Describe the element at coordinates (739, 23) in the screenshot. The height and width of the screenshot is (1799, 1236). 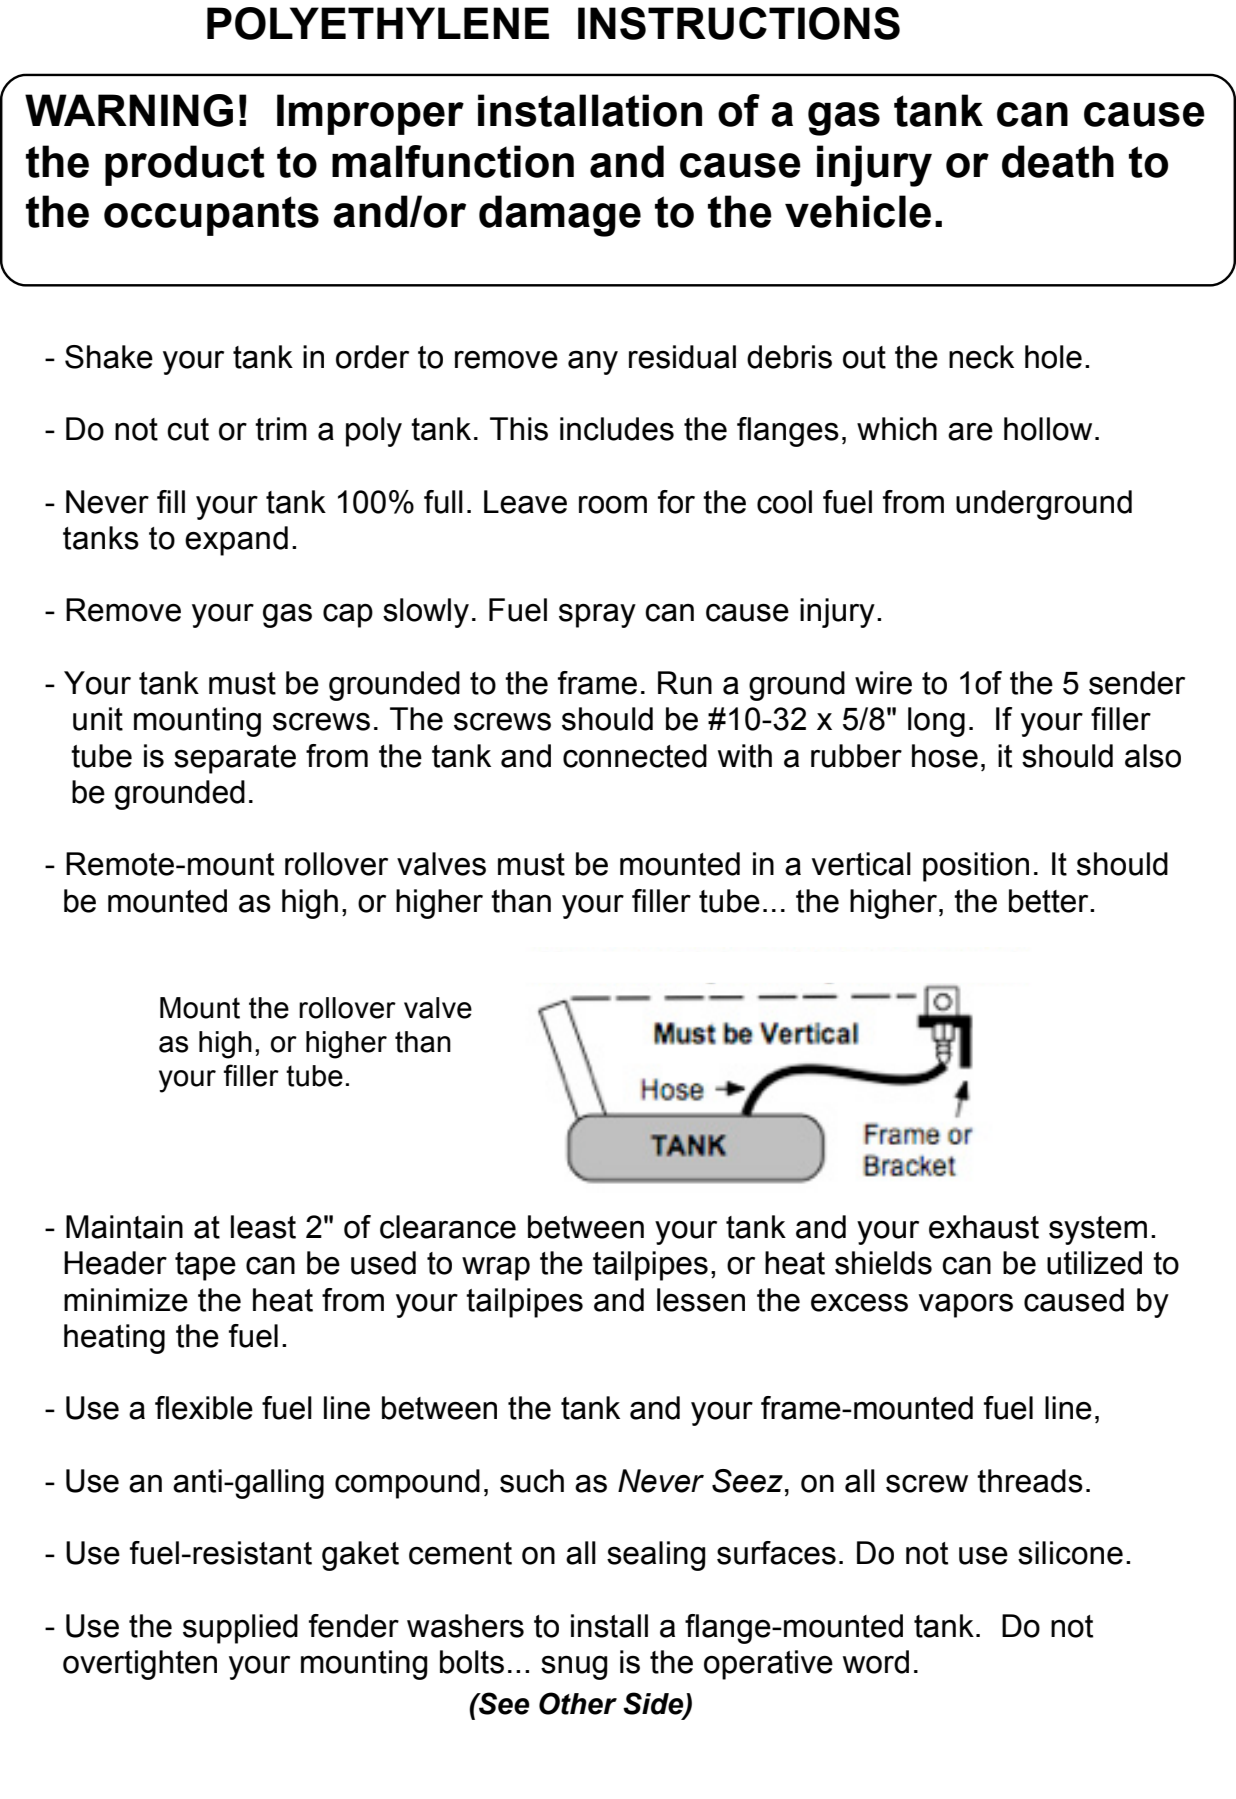
I see `INSTRUCTIONS` at that location.
